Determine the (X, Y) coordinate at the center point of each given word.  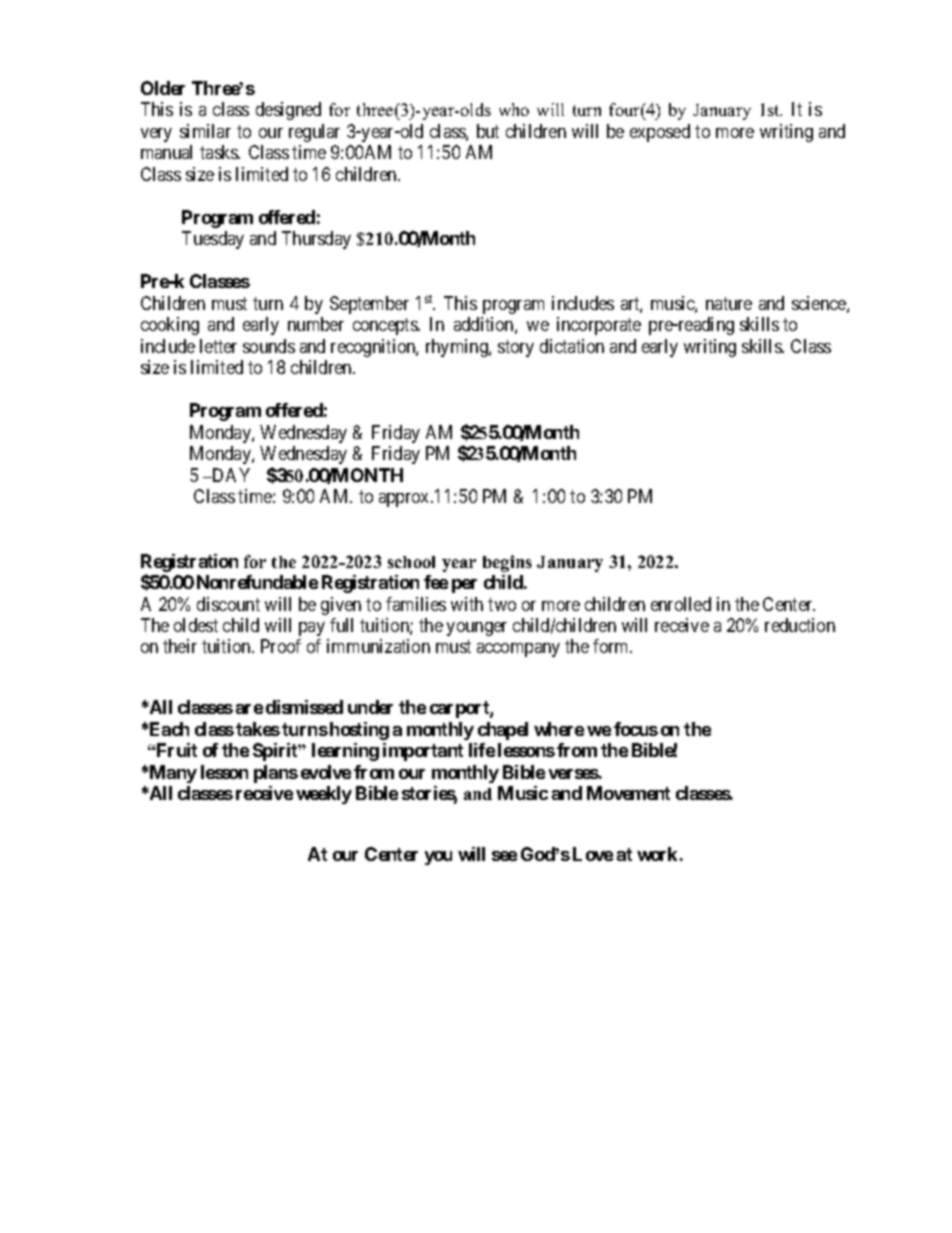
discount (228, 604)
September (369, 305)
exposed (660, 133)
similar (205, 131)
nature (729, 303)
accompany (518, 650)
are (249, 709)
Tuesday (213, 240)
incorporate (599, 326)
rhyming (458, 348)
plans (276, 774)
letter (218, 346)
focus (636, 729)
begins (507, 563)
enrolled (681, 604)
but (488, 131)
